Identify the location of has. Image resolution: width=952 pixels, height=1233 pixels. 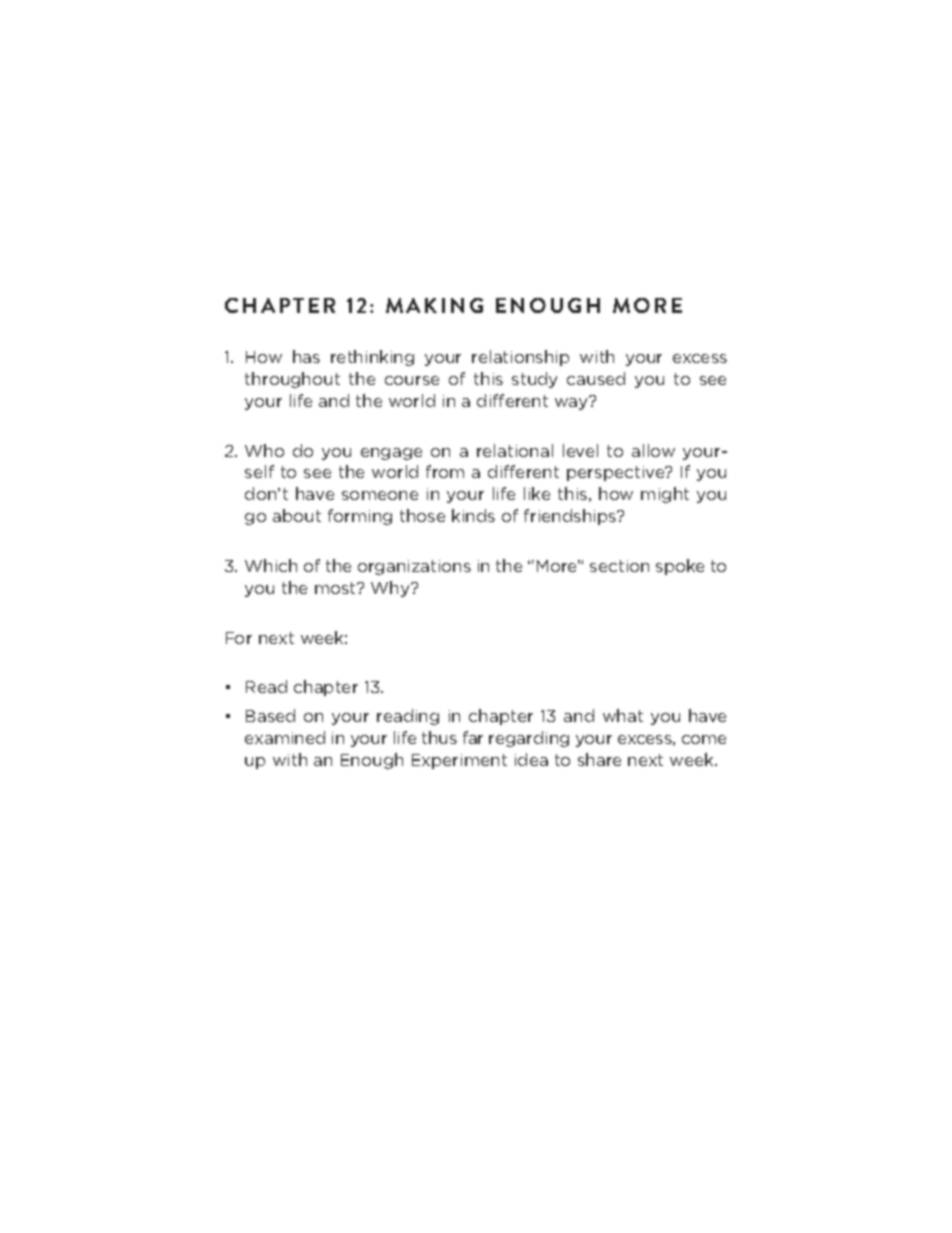
(306, 356).
